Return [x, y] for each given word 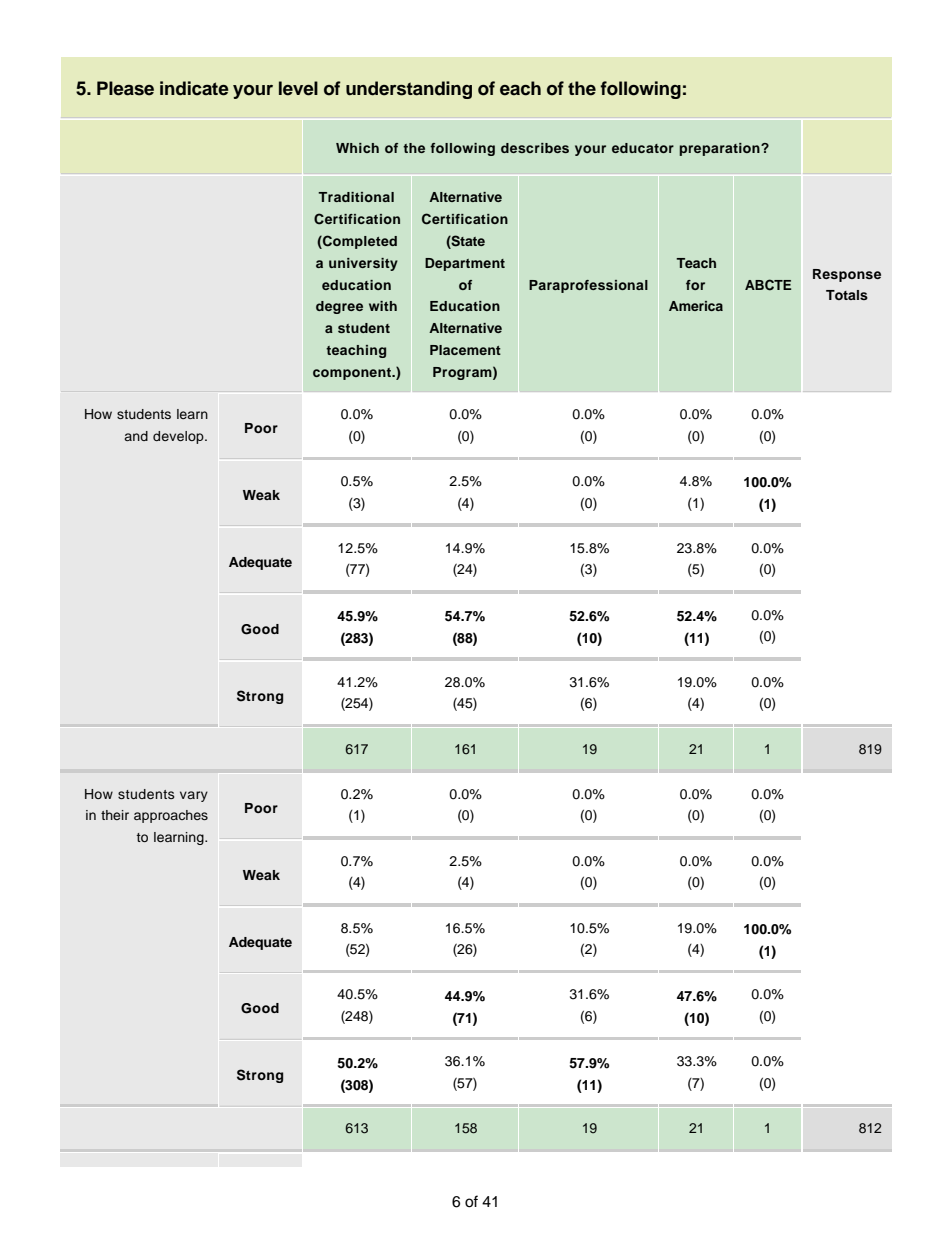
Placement [465, 350]
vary [194, 796]
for [695, 285]
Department [465, 264]
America [696, 306]
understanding [409, 90]
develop [179, 437]
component [353, 374]
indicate [194, 88]
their [115, 815]
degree [339, 307]
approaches [171, 816]
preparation [720, 149]
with [383, 306]
